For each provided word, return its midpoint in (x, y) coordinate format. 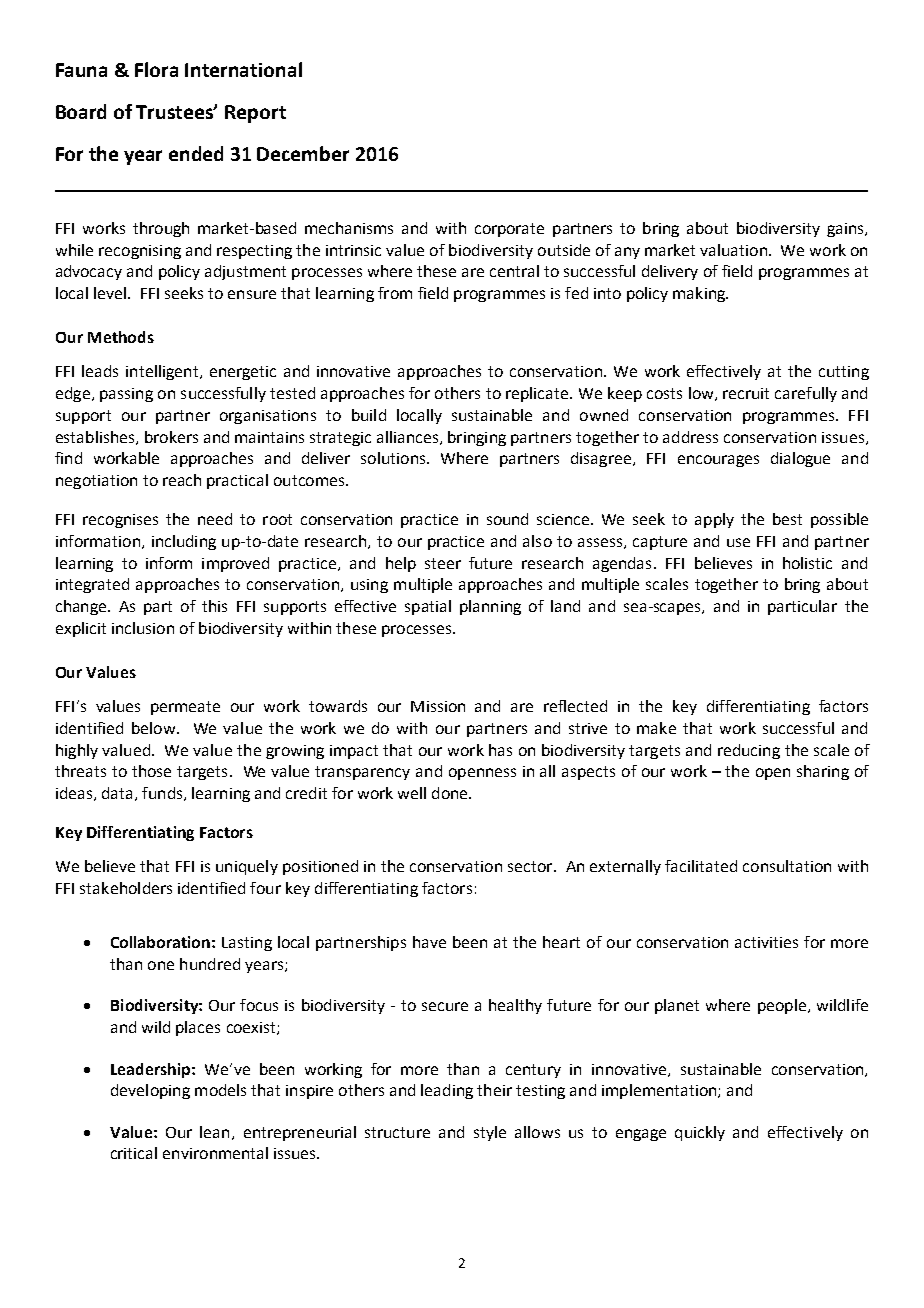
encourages (718, 461)
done (451, 793)
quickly (700, 1133)
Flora (156, 69)
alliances (407, 437)
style (490, 1133)
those (151, 771)
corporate (509, 230)
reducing (749, 751)
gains (846, 230)
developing (150, 1091)
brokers (171, 437)
